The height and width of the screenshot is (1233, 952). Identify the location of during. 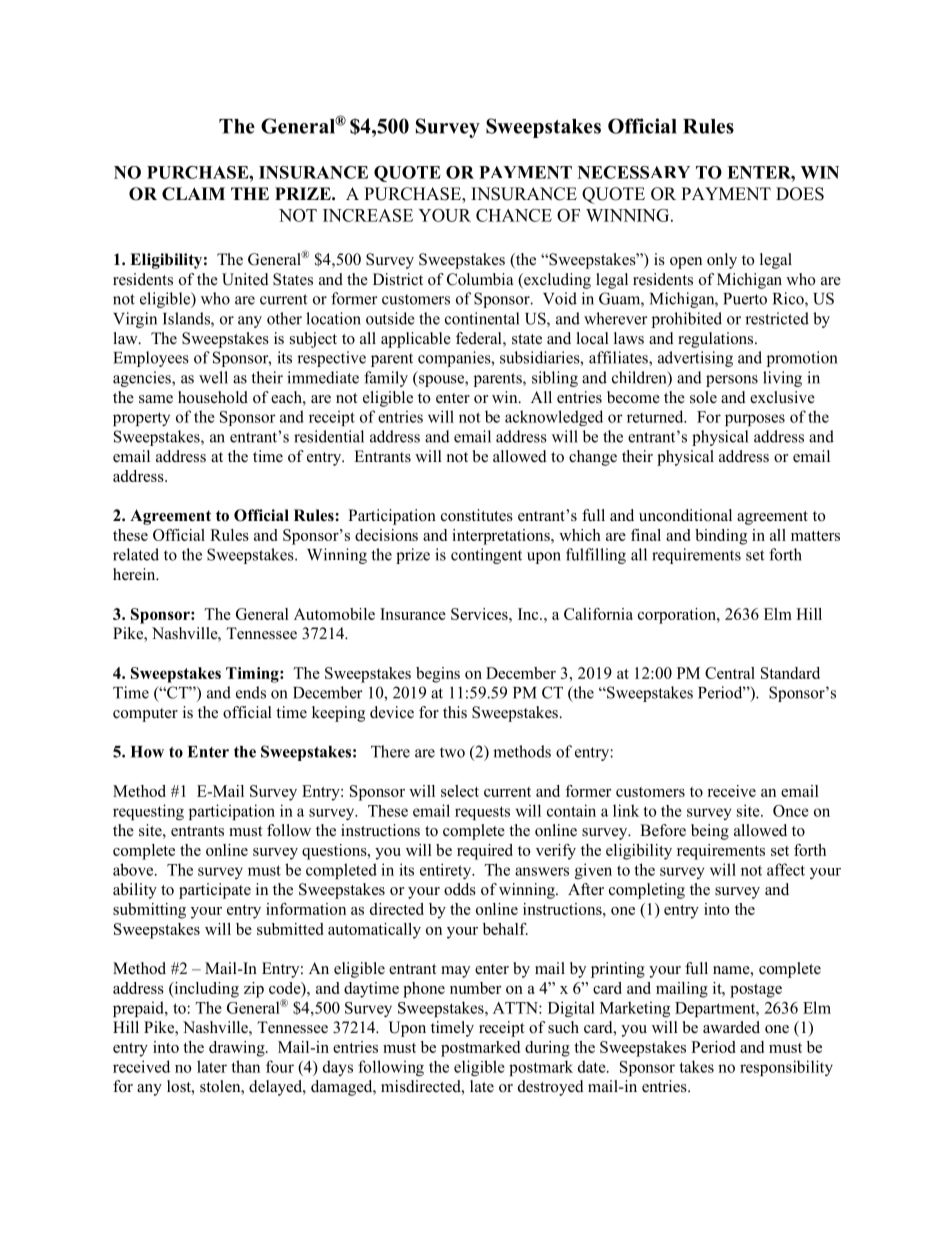
(547, 1049).
